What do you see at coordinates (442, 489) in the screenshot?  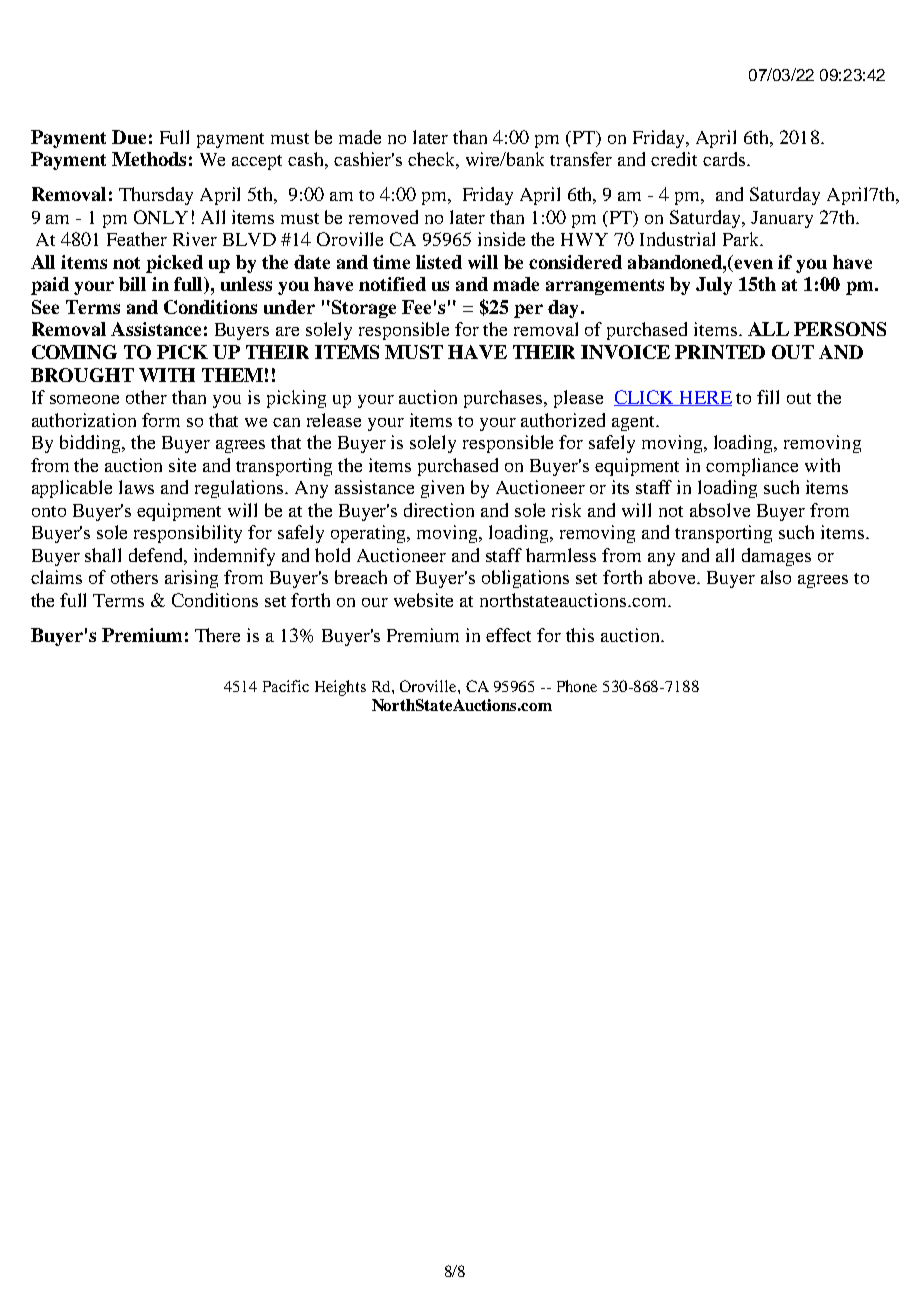 I see `given` at bounding box center [442, 489].
